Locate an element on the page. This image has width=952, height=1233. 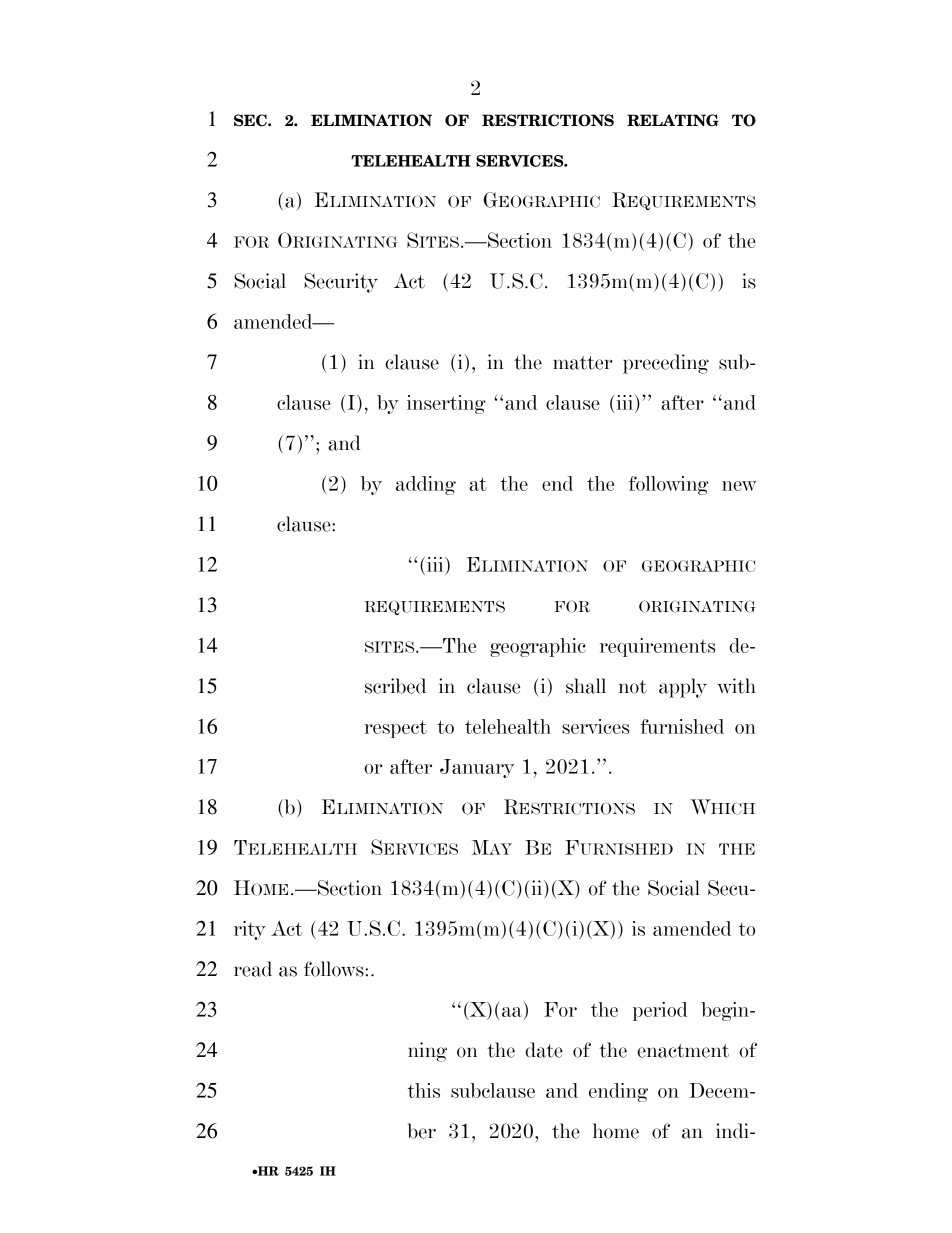
inserting is located at coordinates (446, 404).
